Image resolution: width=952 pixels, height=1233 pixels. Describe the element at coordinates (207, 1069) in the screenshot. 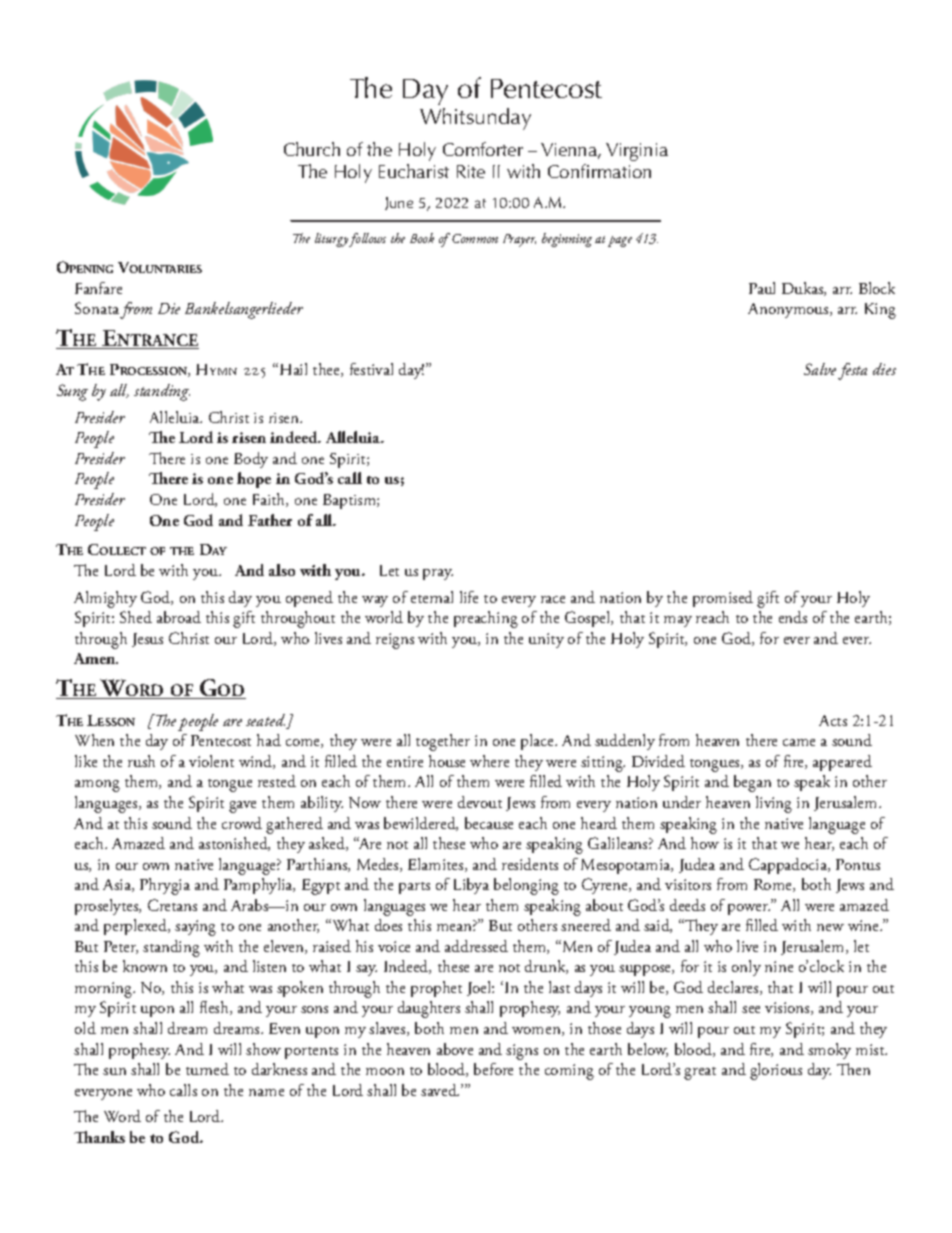

I see `turned` at that location.
